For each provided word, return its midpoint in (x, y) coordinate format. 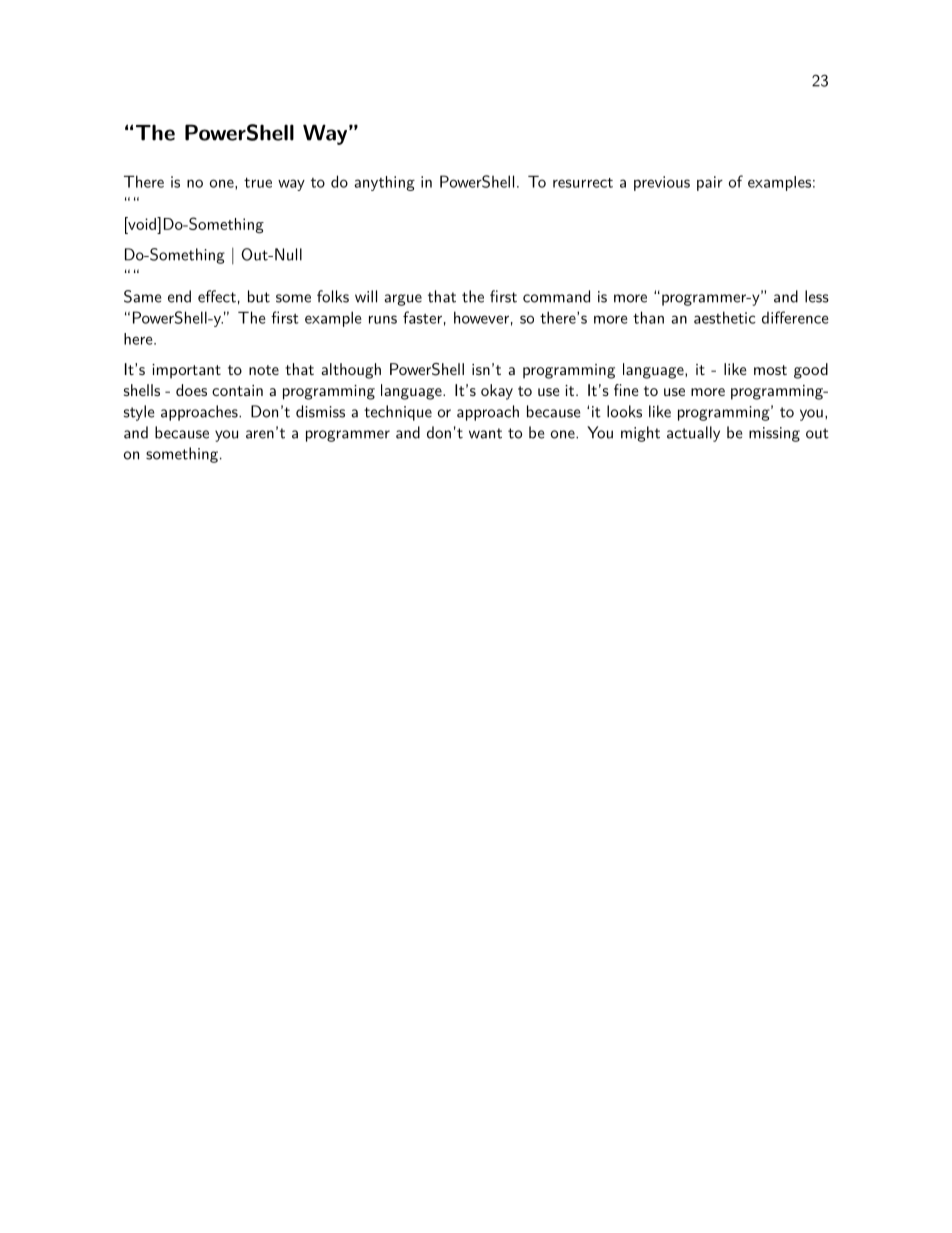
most (770, 370)
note (264, 370)
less (817, 296)
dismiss (320, 411)
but (259, 296)
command (556, 296)
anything (384, 183)
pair (710, 183)
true (258, 182)
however (481, 317)
